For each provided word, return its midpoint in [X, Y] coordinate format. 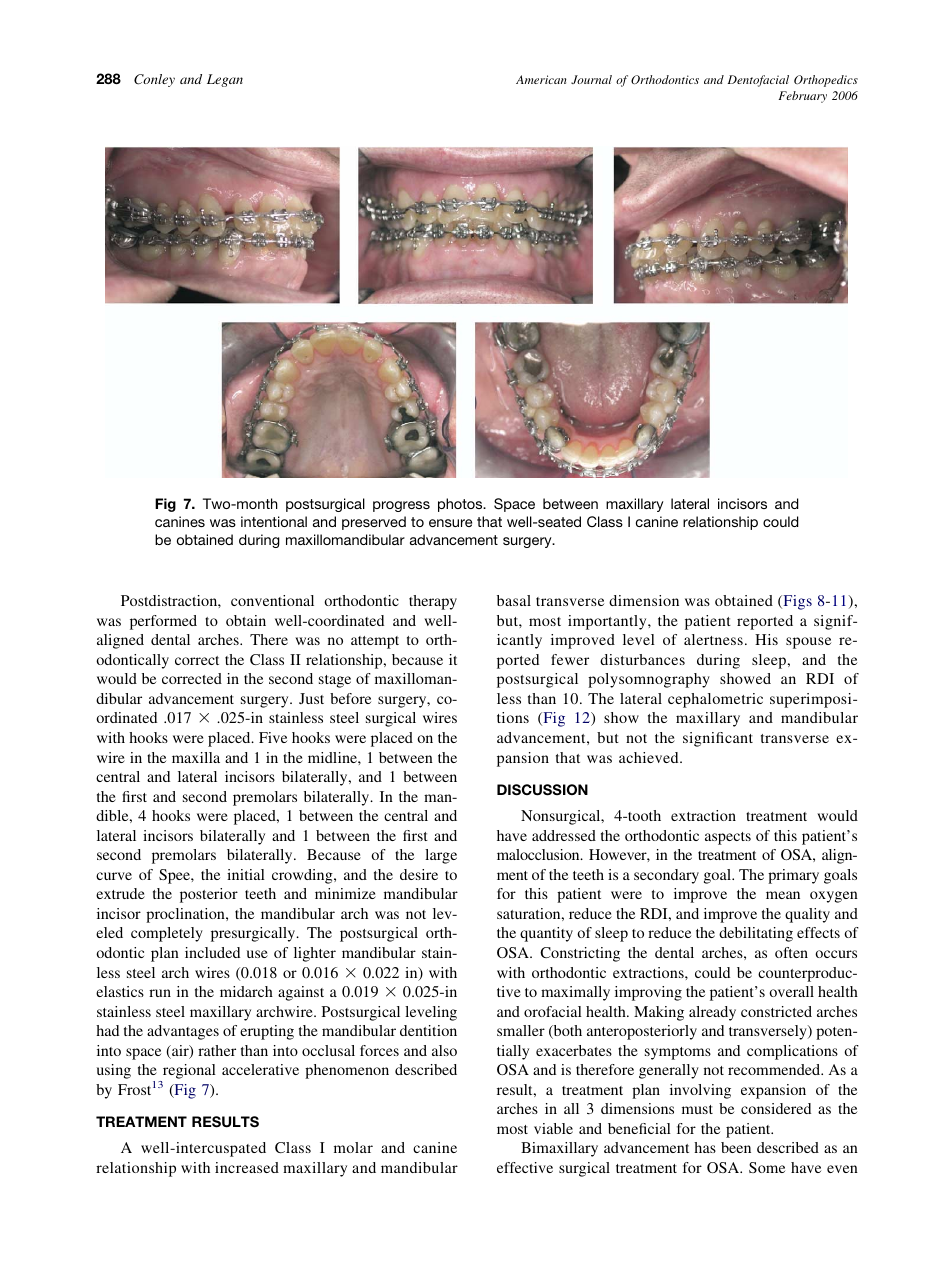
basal [514, 600]
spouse [808, 643]
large [441, 856]
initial [246, 874]
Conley [154, 80]
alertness [713, 639]
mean [783, 895]
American [541, 79]
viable [553, 1128]
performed [163, 622]
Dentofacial [758, 81]
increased [247, 1167]
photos [461, 505]
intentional [274, 521]
